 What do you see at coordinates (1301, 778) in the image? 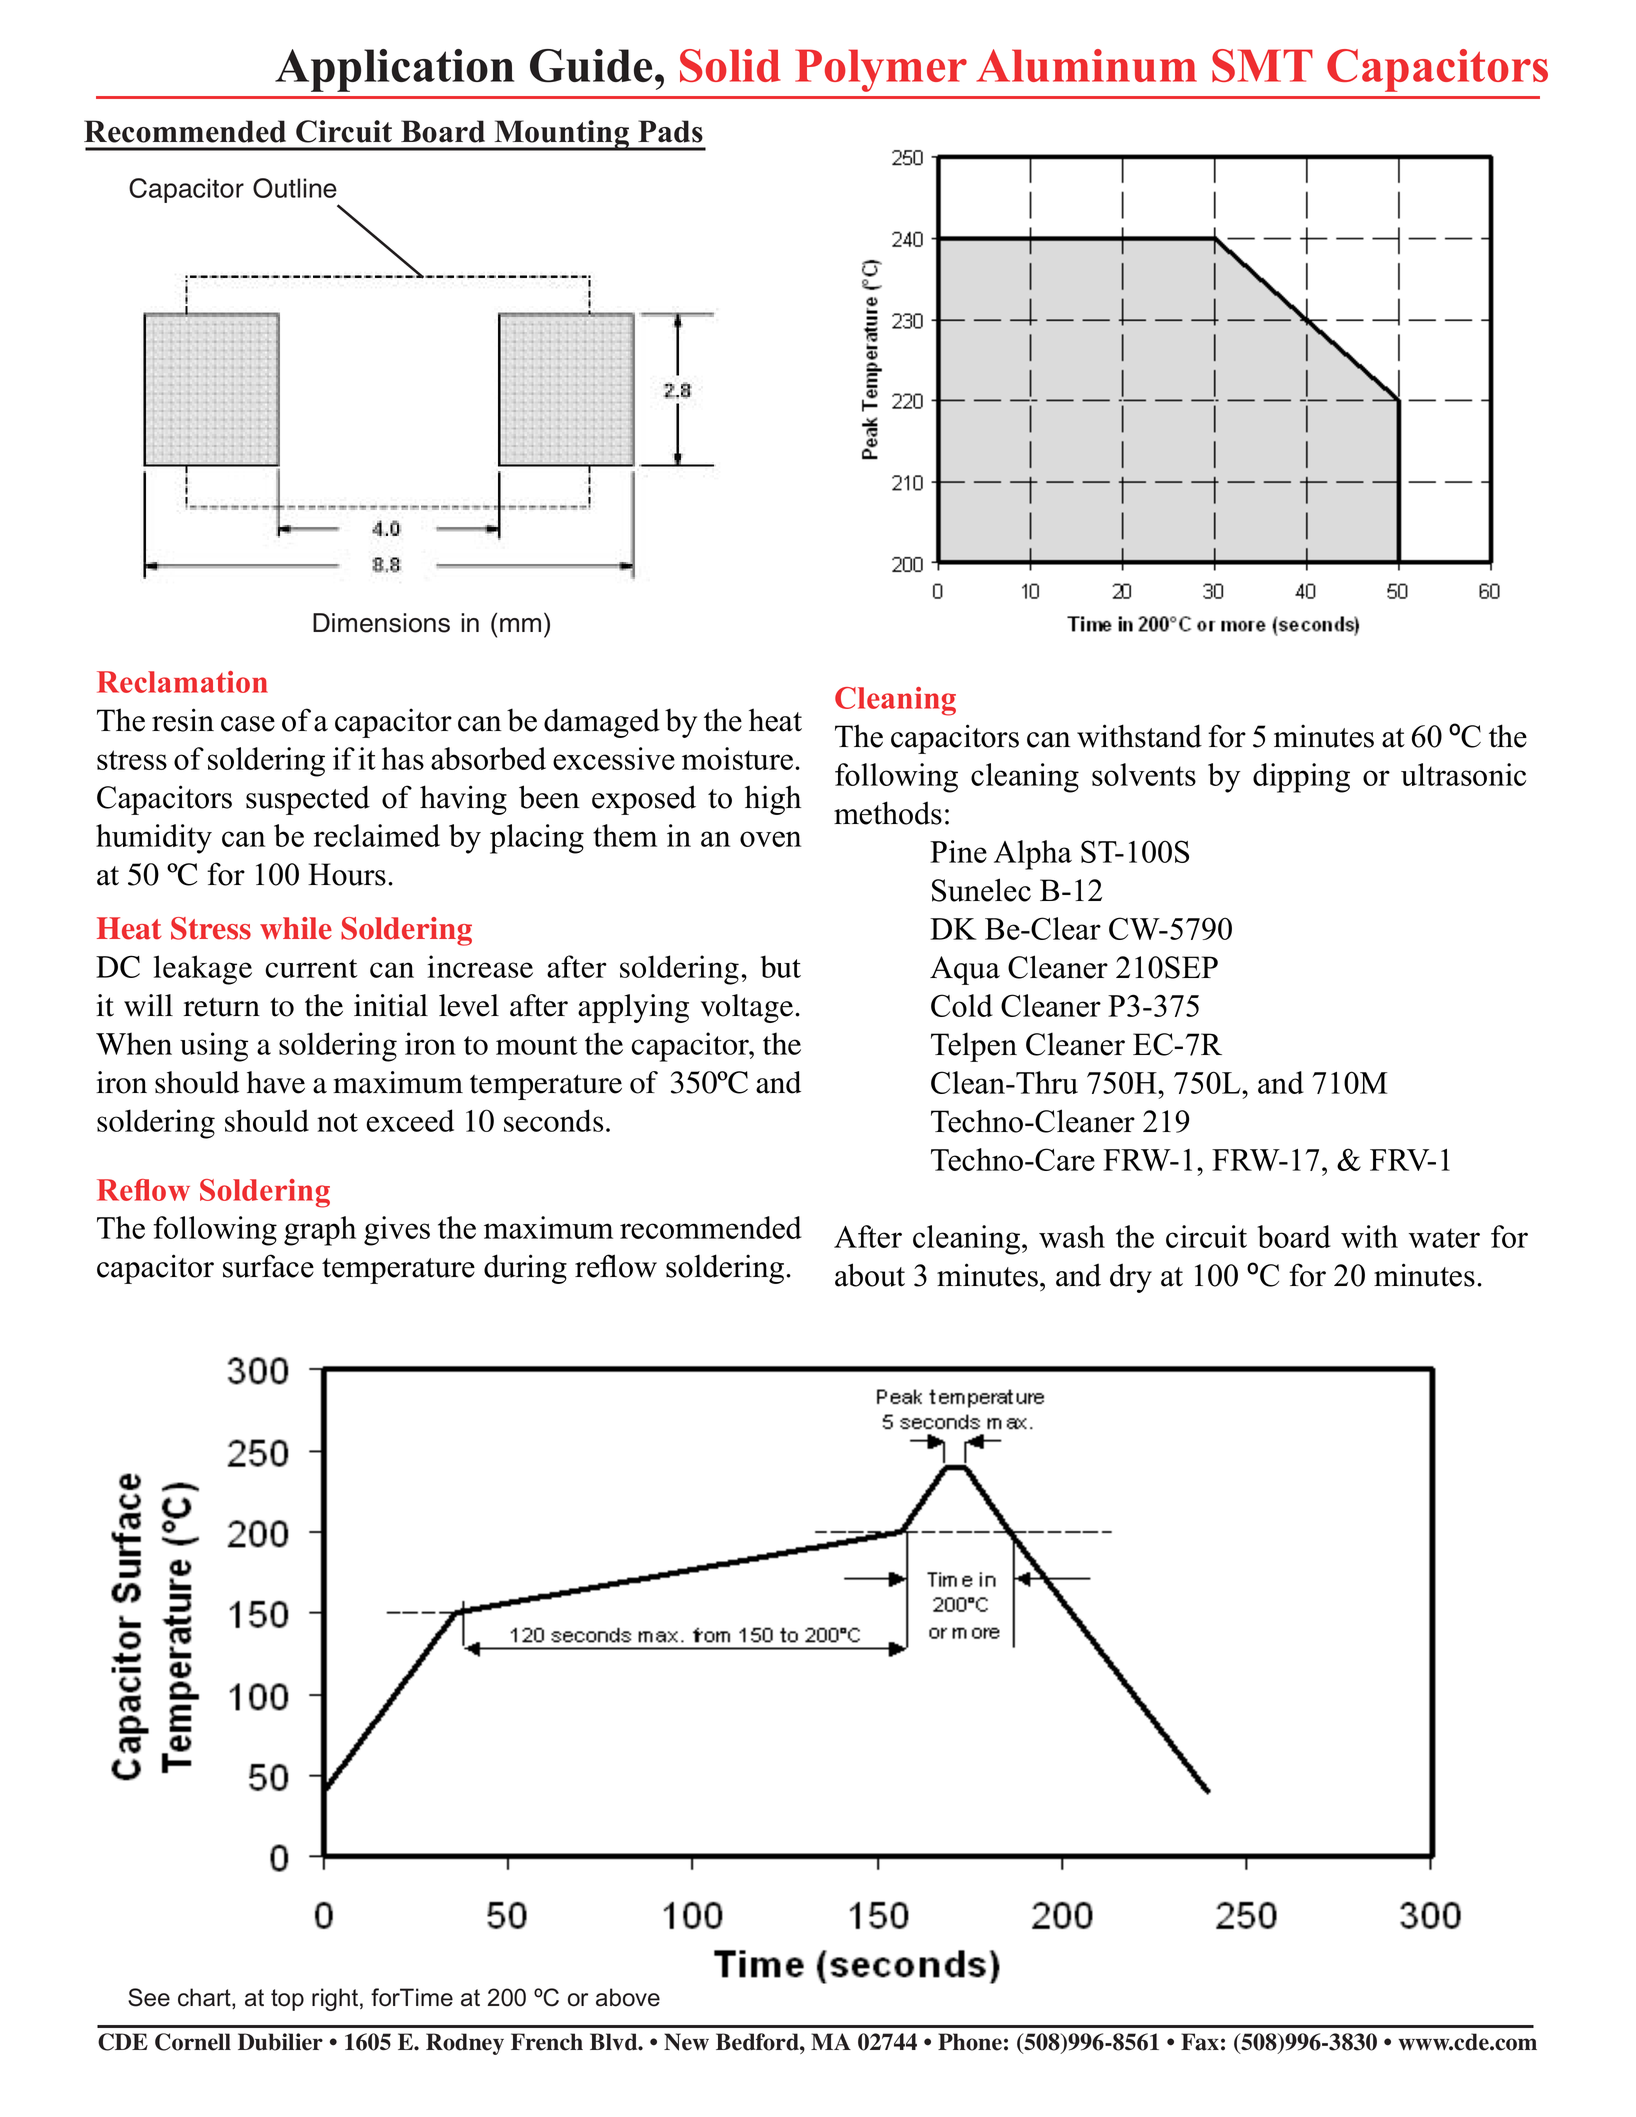
I see `dipping` at bounding box center [1301, 778].
